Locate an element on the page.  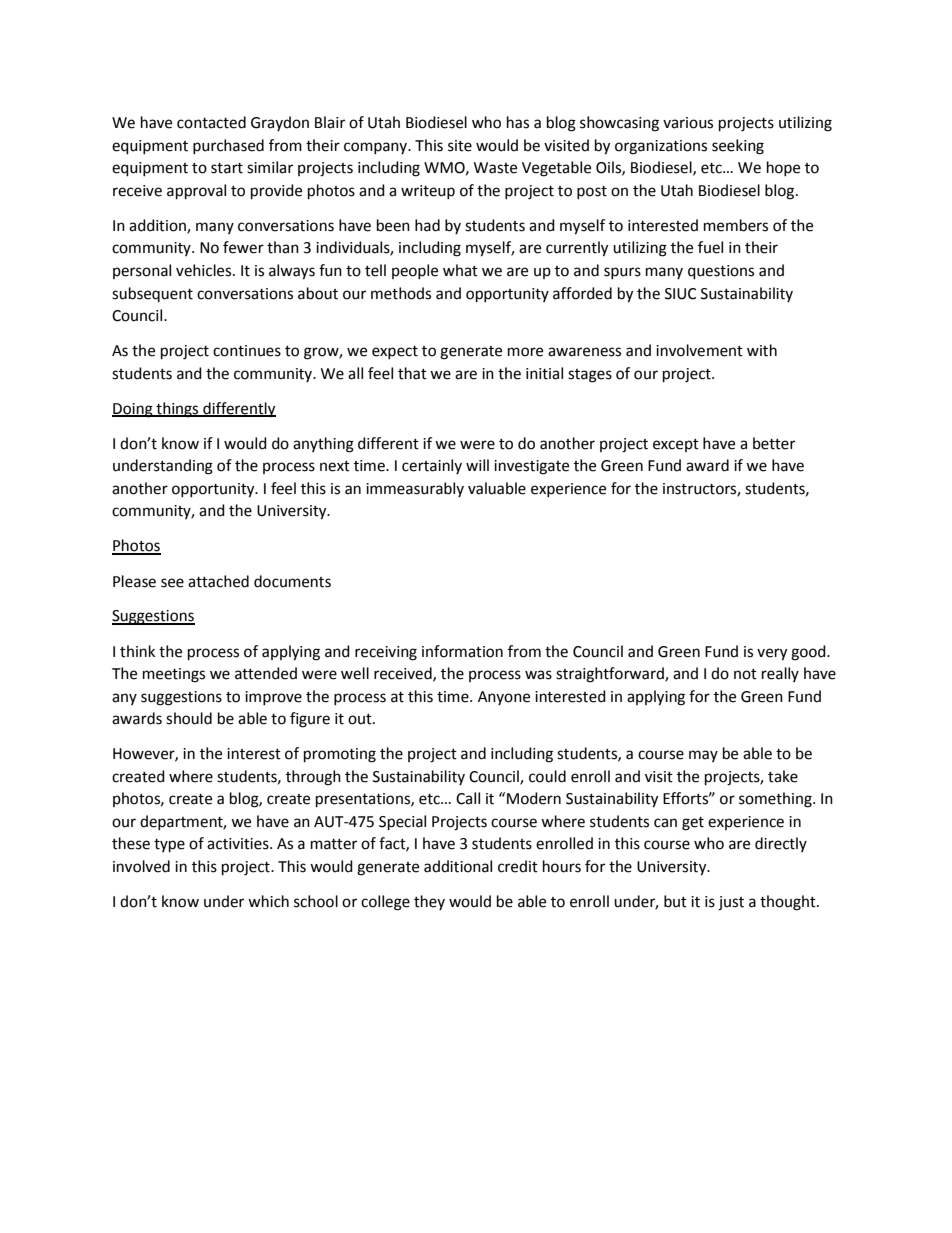
purchased is located at coordinates (228, 146).
